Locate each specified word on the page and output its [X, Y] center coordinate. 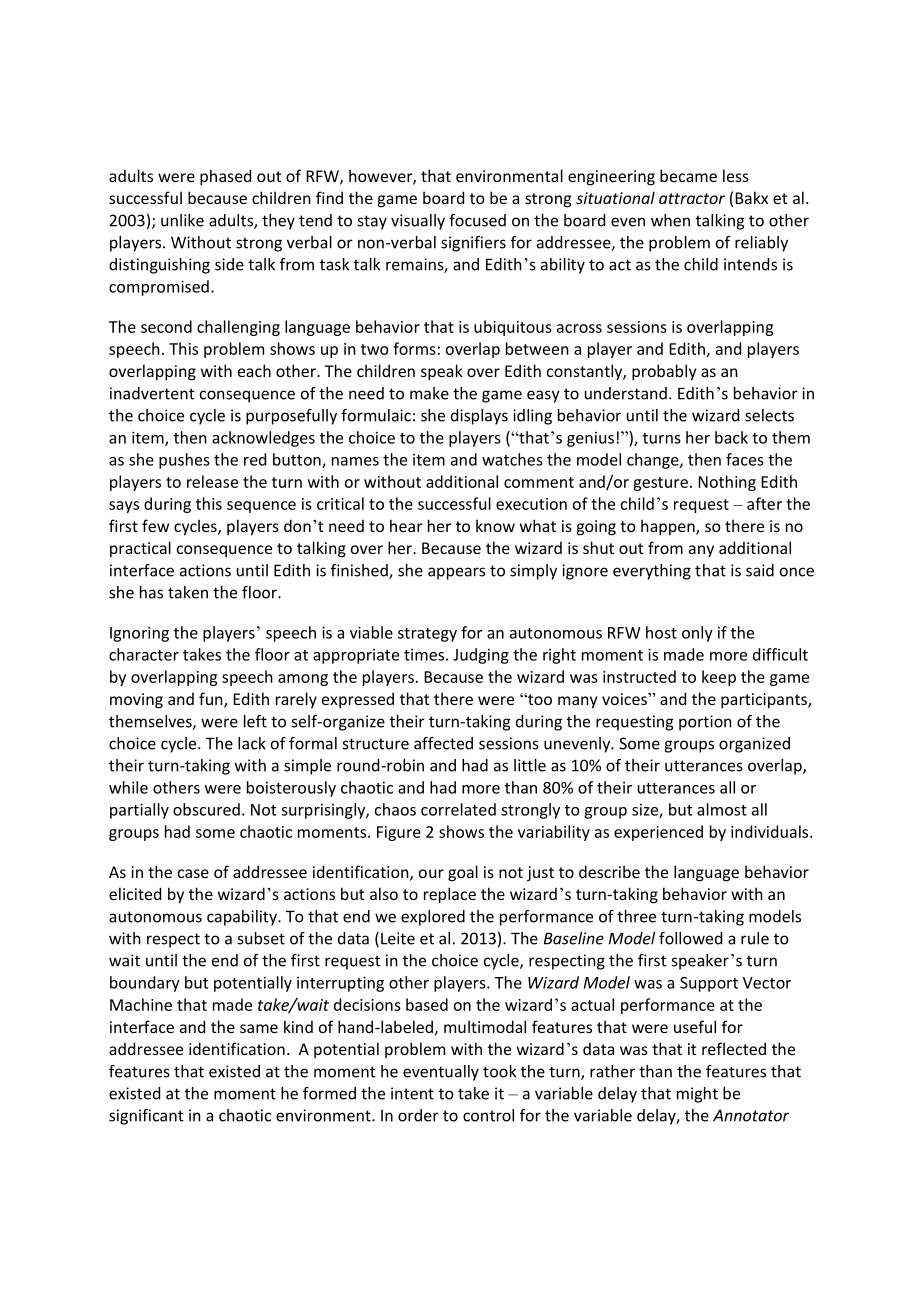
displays [479, 417]
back [731, 437]
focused [477, 220]
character [144, 654]
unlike [182, 220]
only [697, 634]
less [736, 175]
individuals [771, 831]
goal [463, 873]
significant [146, 1117]
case [193, 873]
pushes [184, 461]
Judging [481, 656]
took [499, 1071]
